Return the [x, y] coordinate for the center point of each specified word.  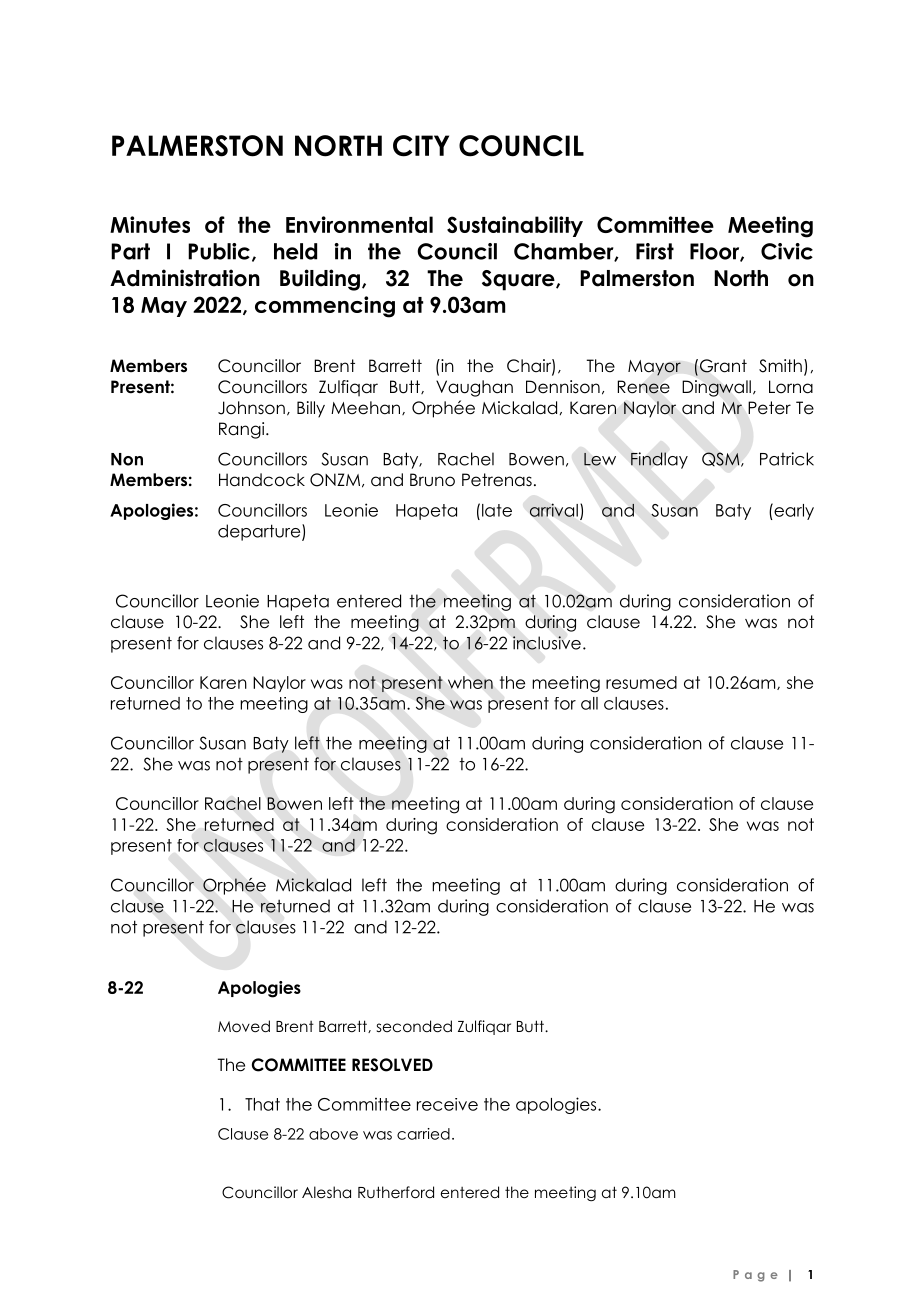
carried [423, 1134]
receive [447, 1104]
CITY [421, 146]
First [655, 251]
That [262, 1104]
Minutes [150, 224]
